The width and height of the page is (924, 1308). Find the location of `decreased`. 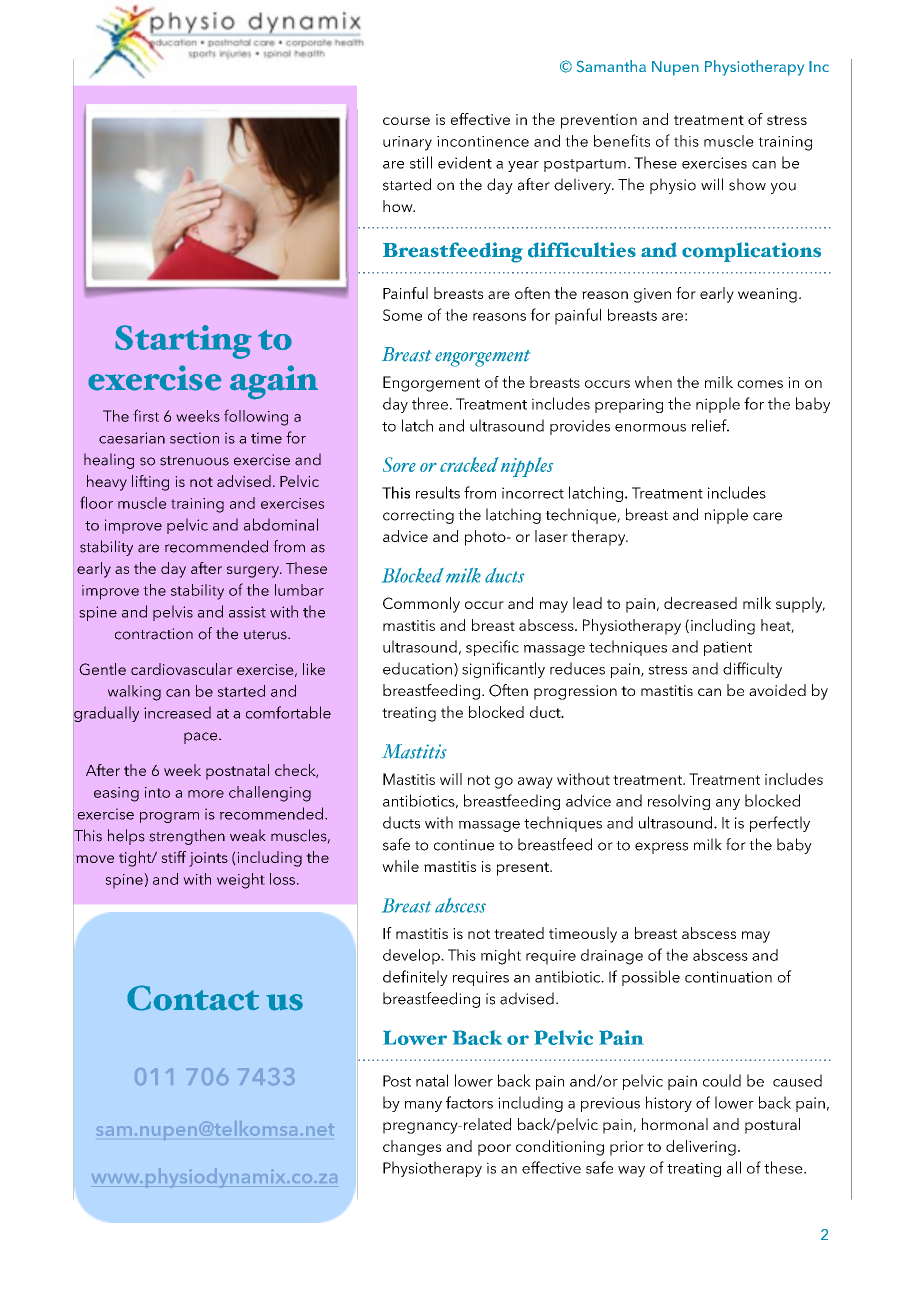

decreased is located at coordinates (700, 603).
